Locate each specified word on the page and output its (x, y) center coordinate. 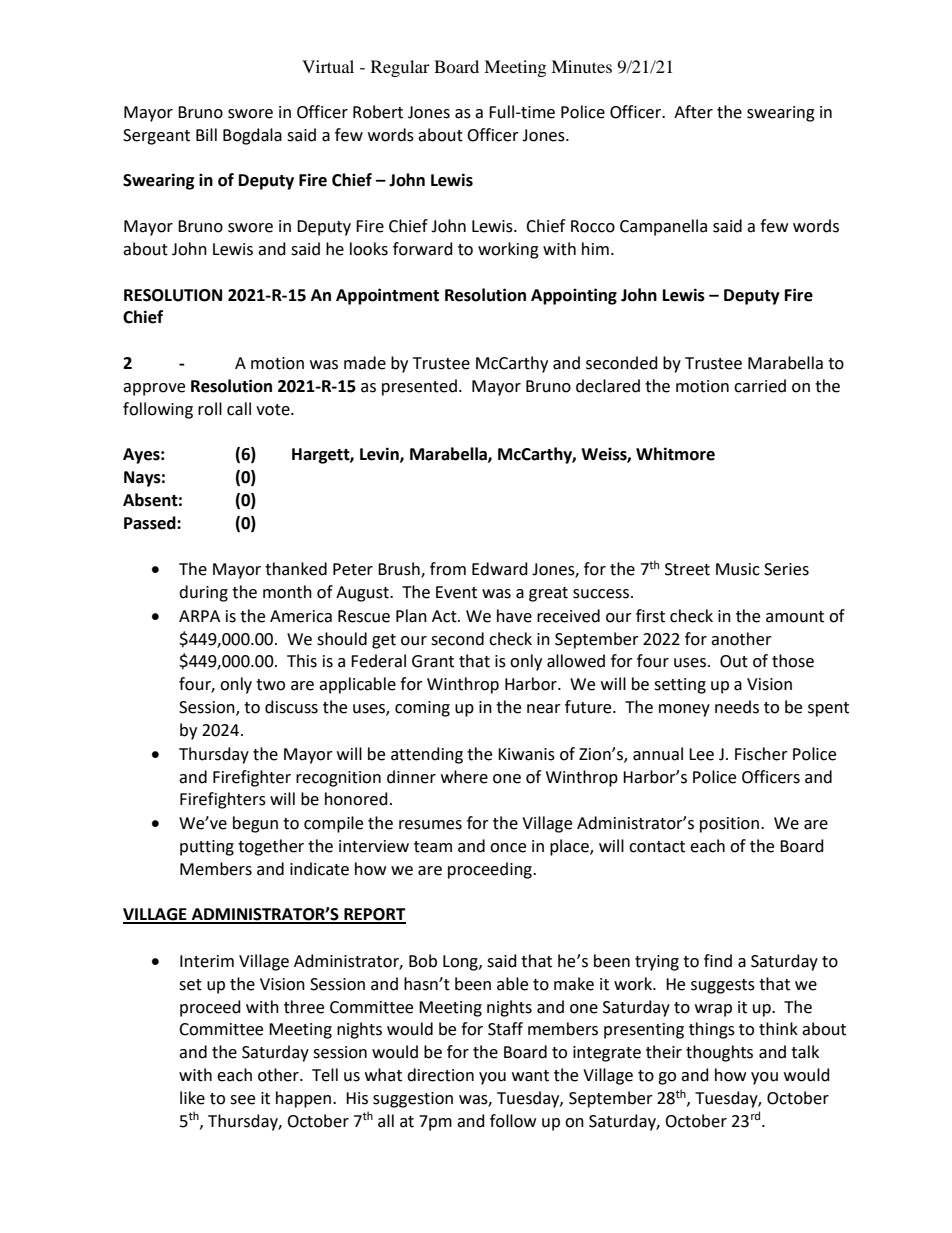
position (729, 825)
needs (737, 707)
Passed (151, 523)
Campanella (663, 227)
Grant (433, 661)
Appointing (574, 296)
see (242, 1100)
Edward (500, 569)
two (270, 685)
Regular (400, 68)
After (693, 112)
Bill (206, 134)
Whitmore (675, 454)
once (508, 848)
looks (369, 249)
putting (207, 848)
